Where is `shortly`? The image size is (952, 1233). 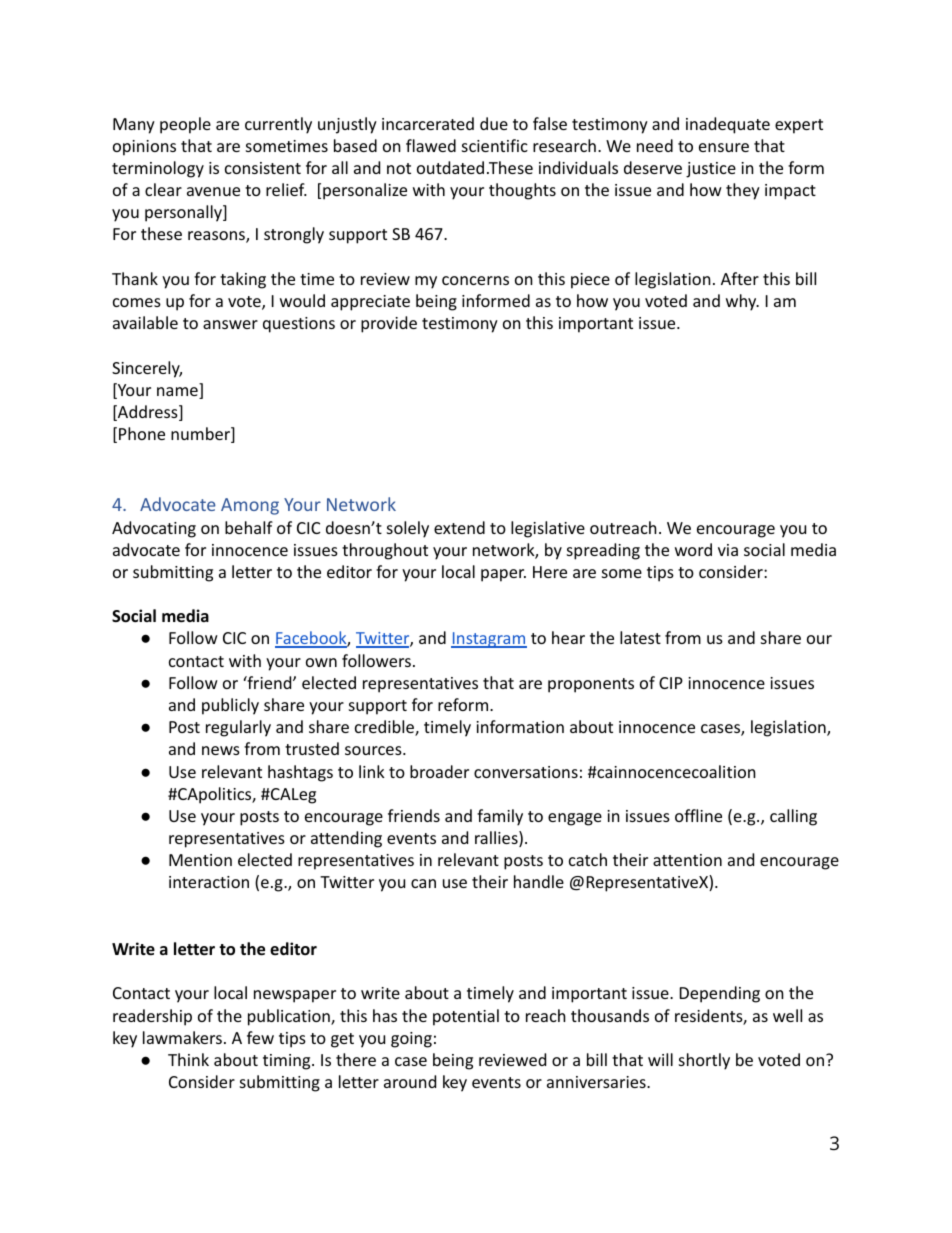 shortly is located at coordinates (704, 1061).
